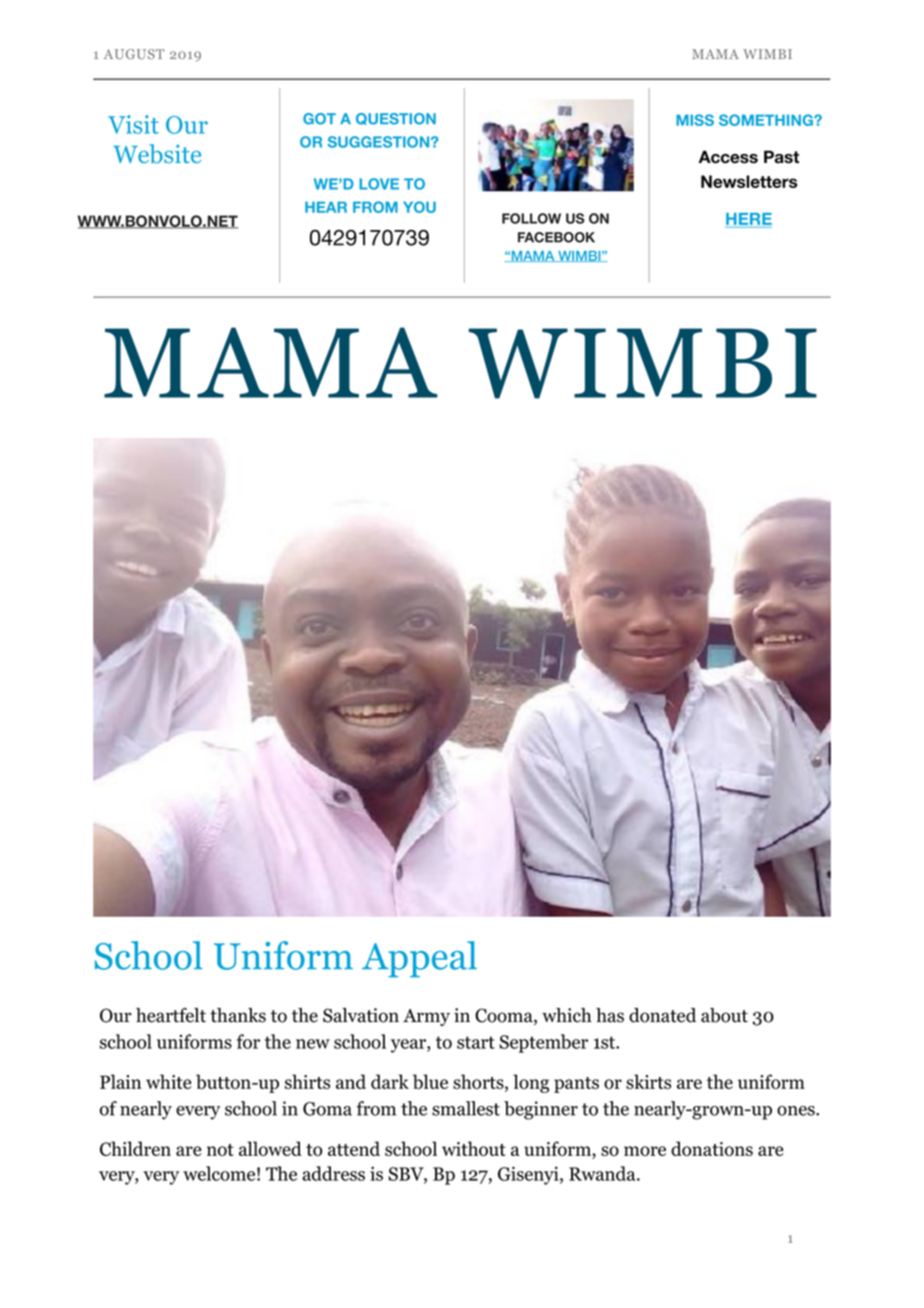 The width and height of the screenshot is (924, 1308). Describe the element at coordinates (134, 54) in the screenshot. I see `AUGUST` at that location.
